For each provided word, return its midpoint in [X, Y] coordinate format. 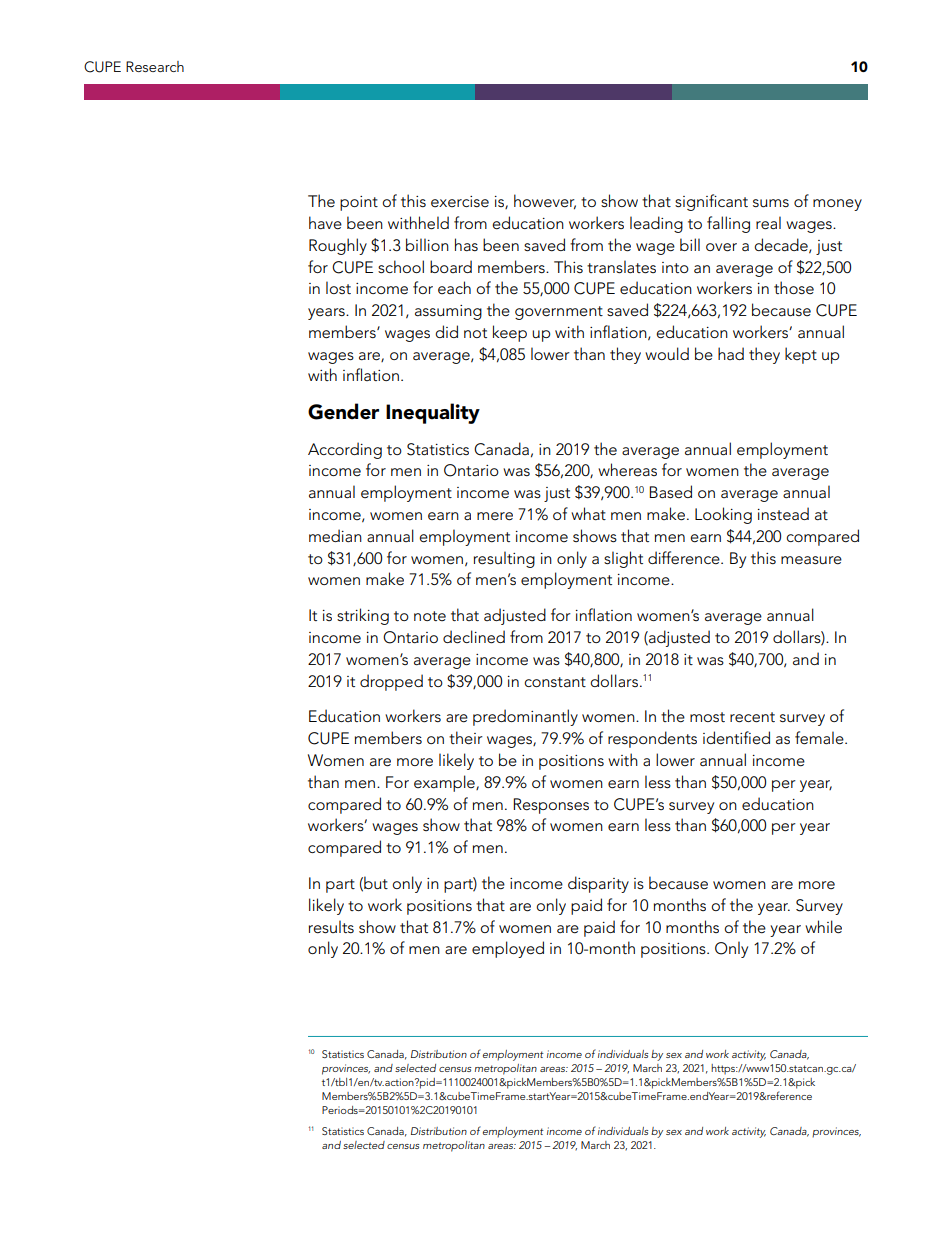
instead [783, 513]
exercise [460, 201]
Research [155, 66]
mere [495, 516]
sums [771, 203]
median [335, 536]
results [331, 927]
